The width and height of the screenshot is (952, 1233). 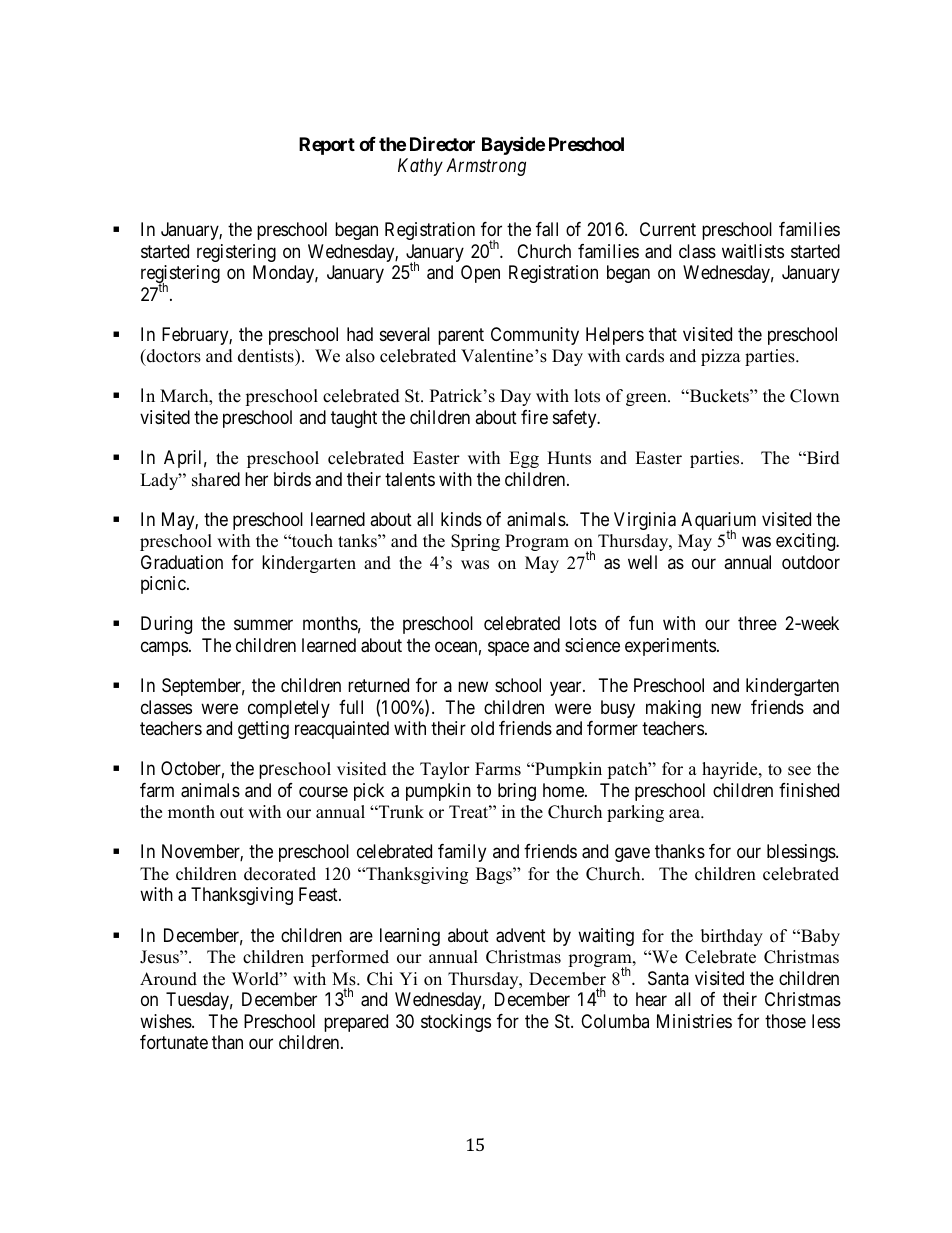 I want to click on shared, so click(x=216, y=479).
